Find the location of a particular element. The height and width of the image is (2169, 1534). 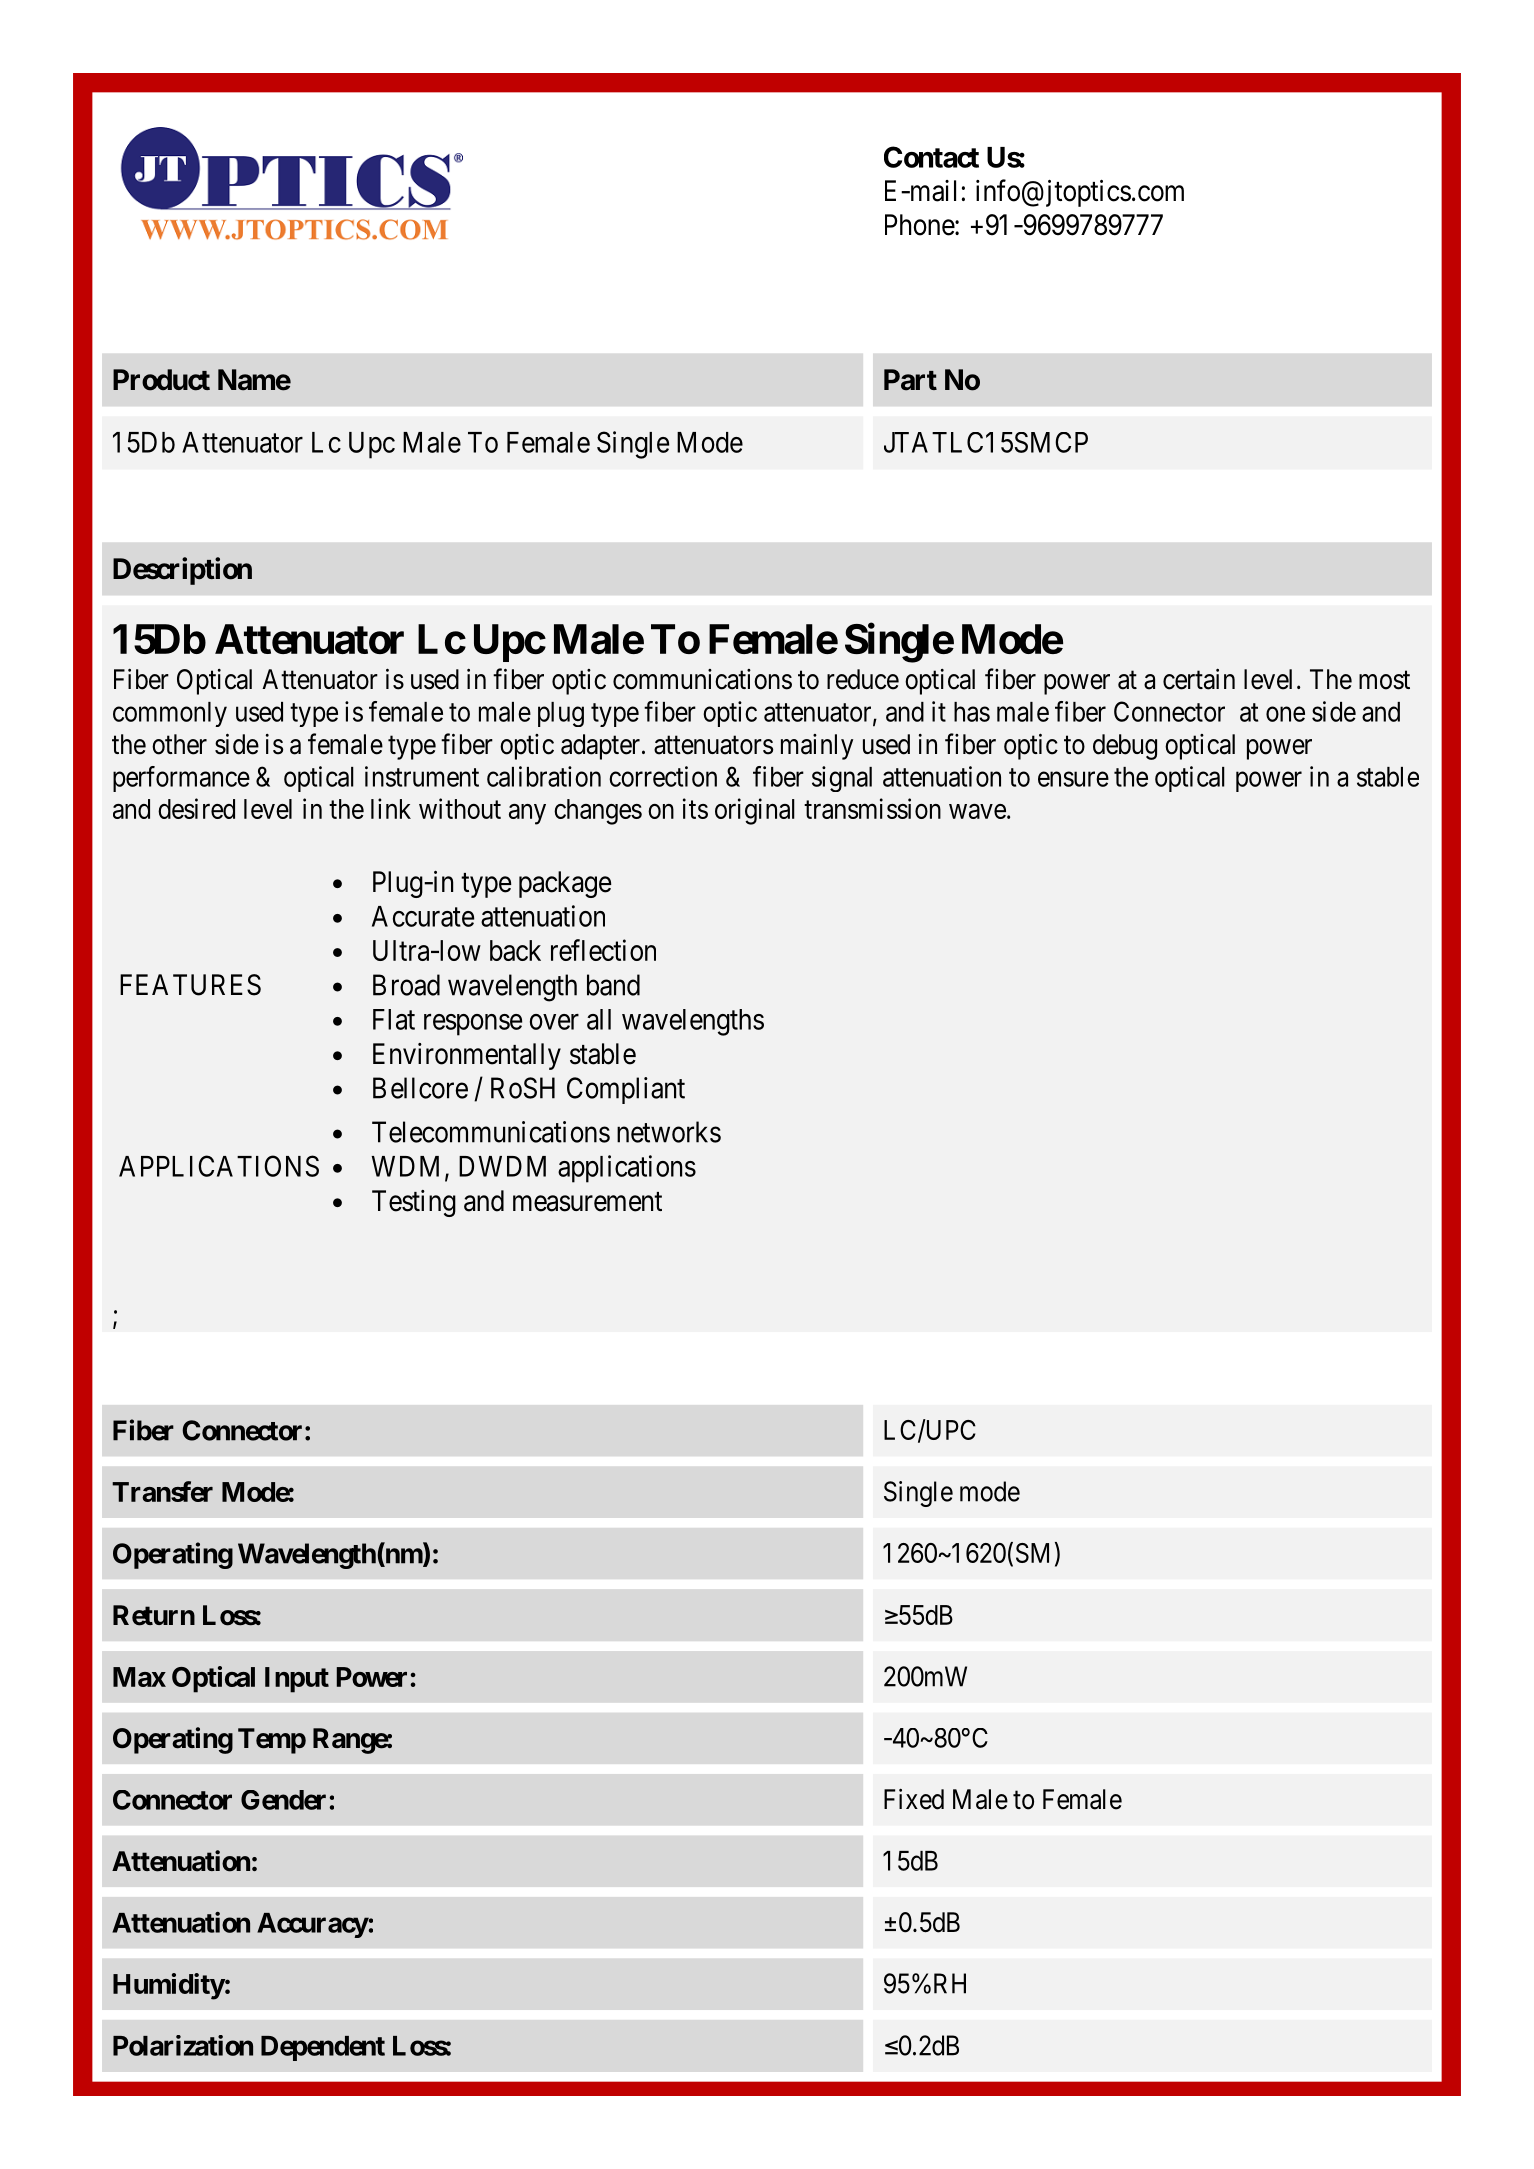

Contact is located at coordinates (931, 157).
